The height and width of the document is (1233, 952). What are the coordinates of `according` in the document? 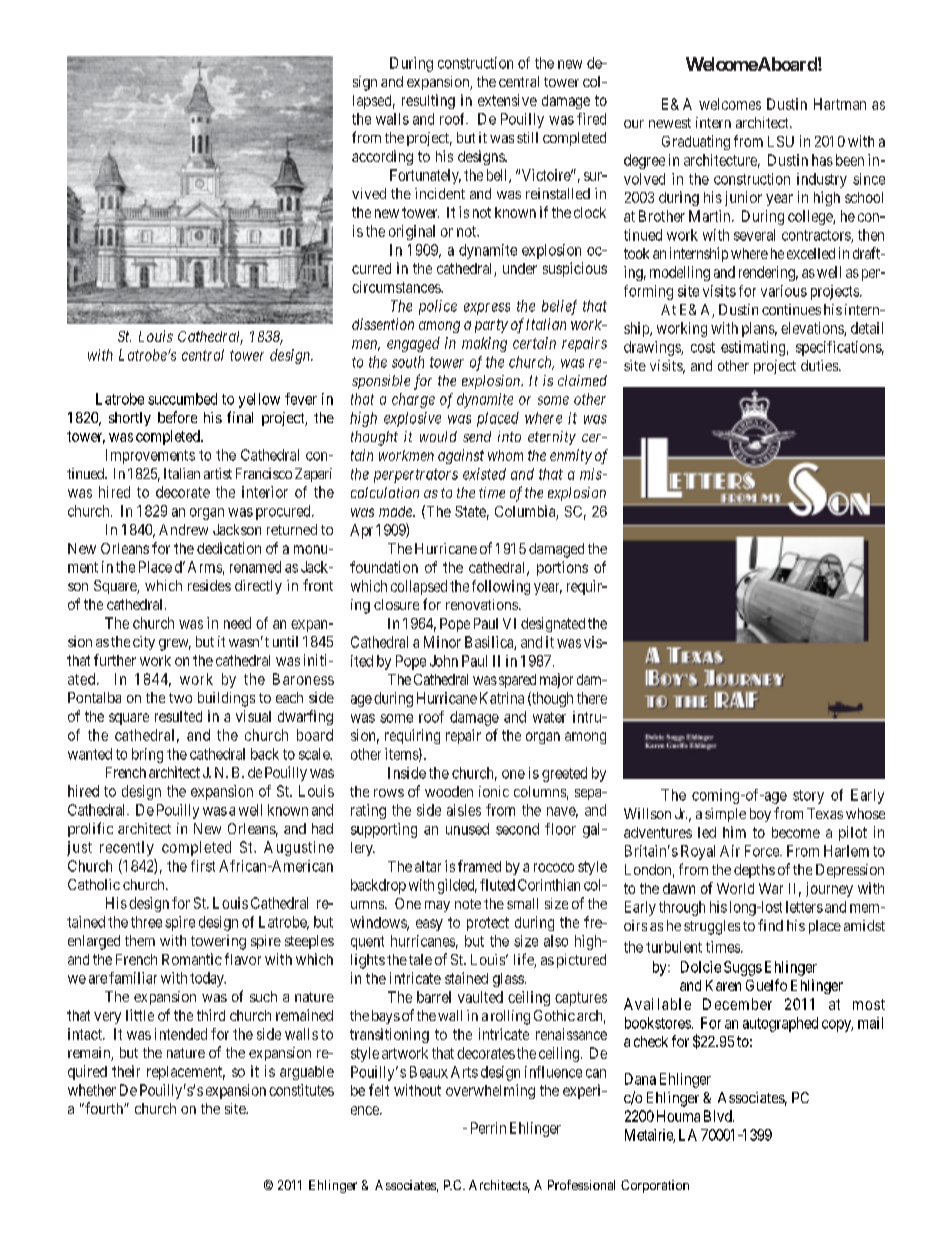 It's located at (382, 157).
